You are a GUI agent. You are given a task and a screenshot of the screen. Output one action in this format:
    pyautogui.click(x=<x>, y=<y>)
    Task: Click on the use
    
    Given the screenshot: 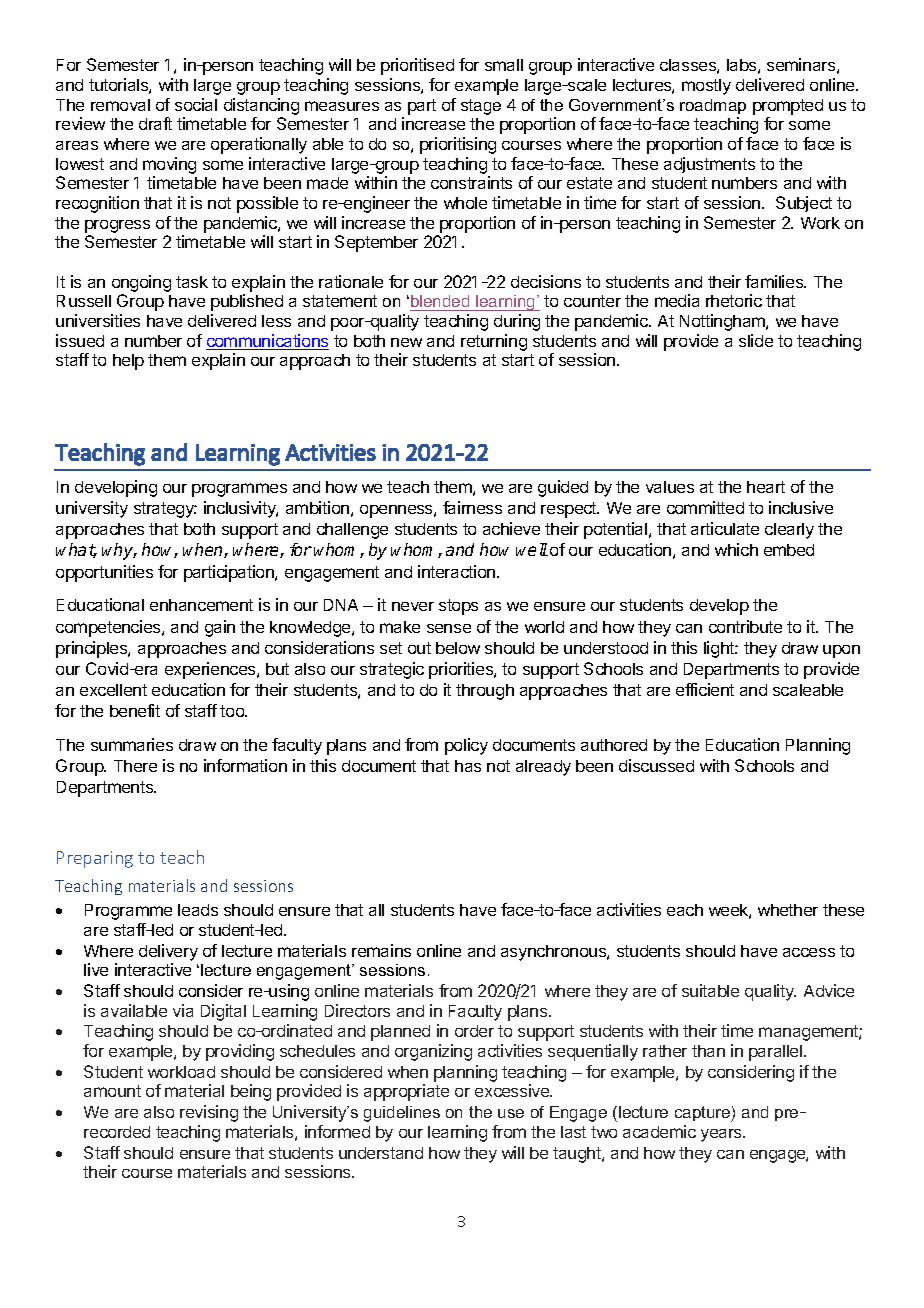 What is the action you would take?
    pyautogui.click(x=511, y=1113)
